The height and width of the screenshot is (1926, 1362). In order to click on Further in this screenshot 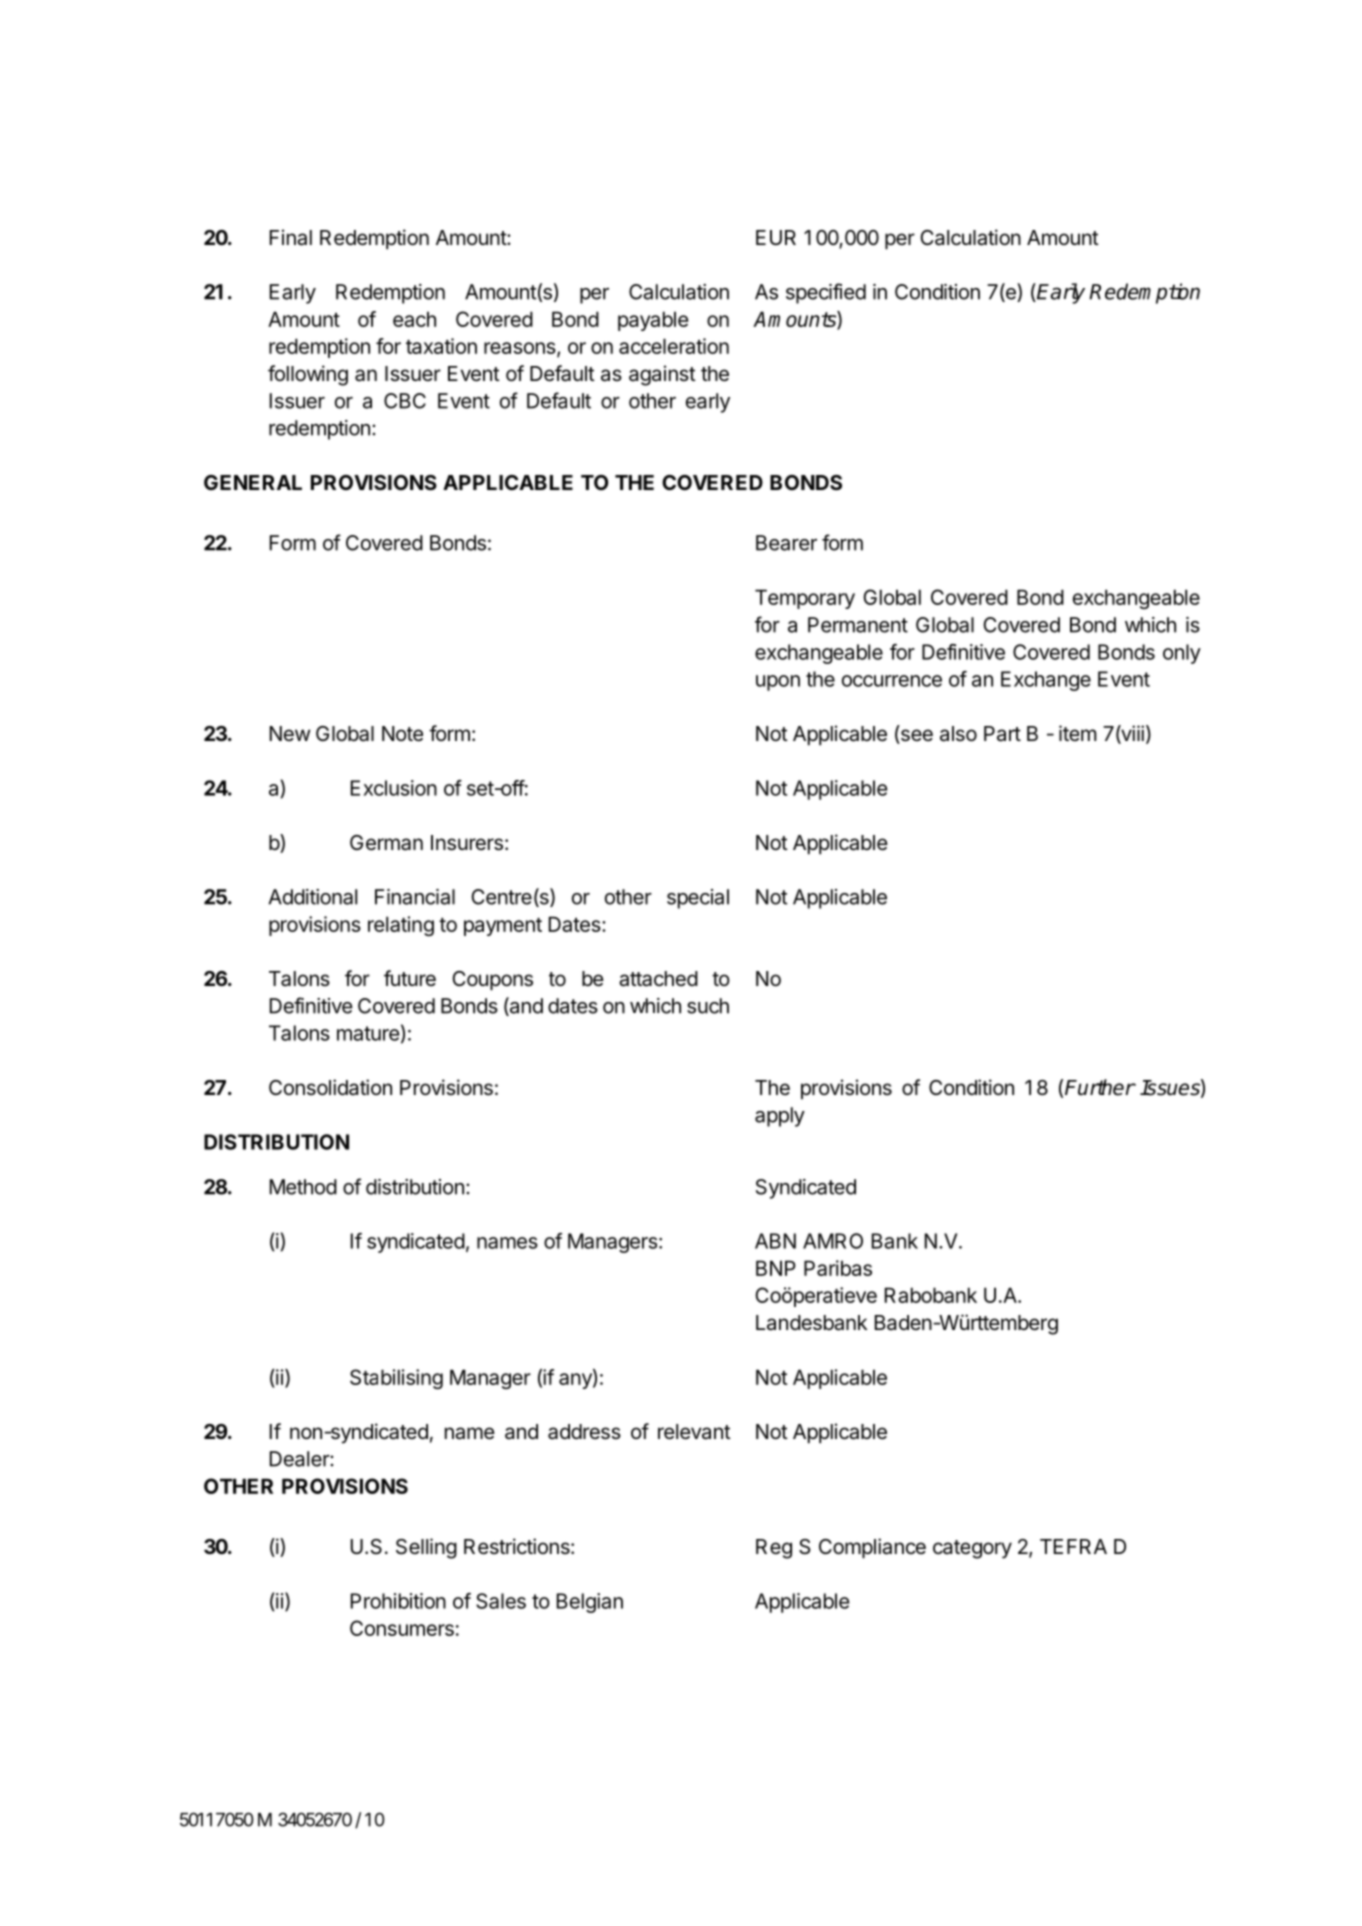, I will do `click(1100, 1087)`.
